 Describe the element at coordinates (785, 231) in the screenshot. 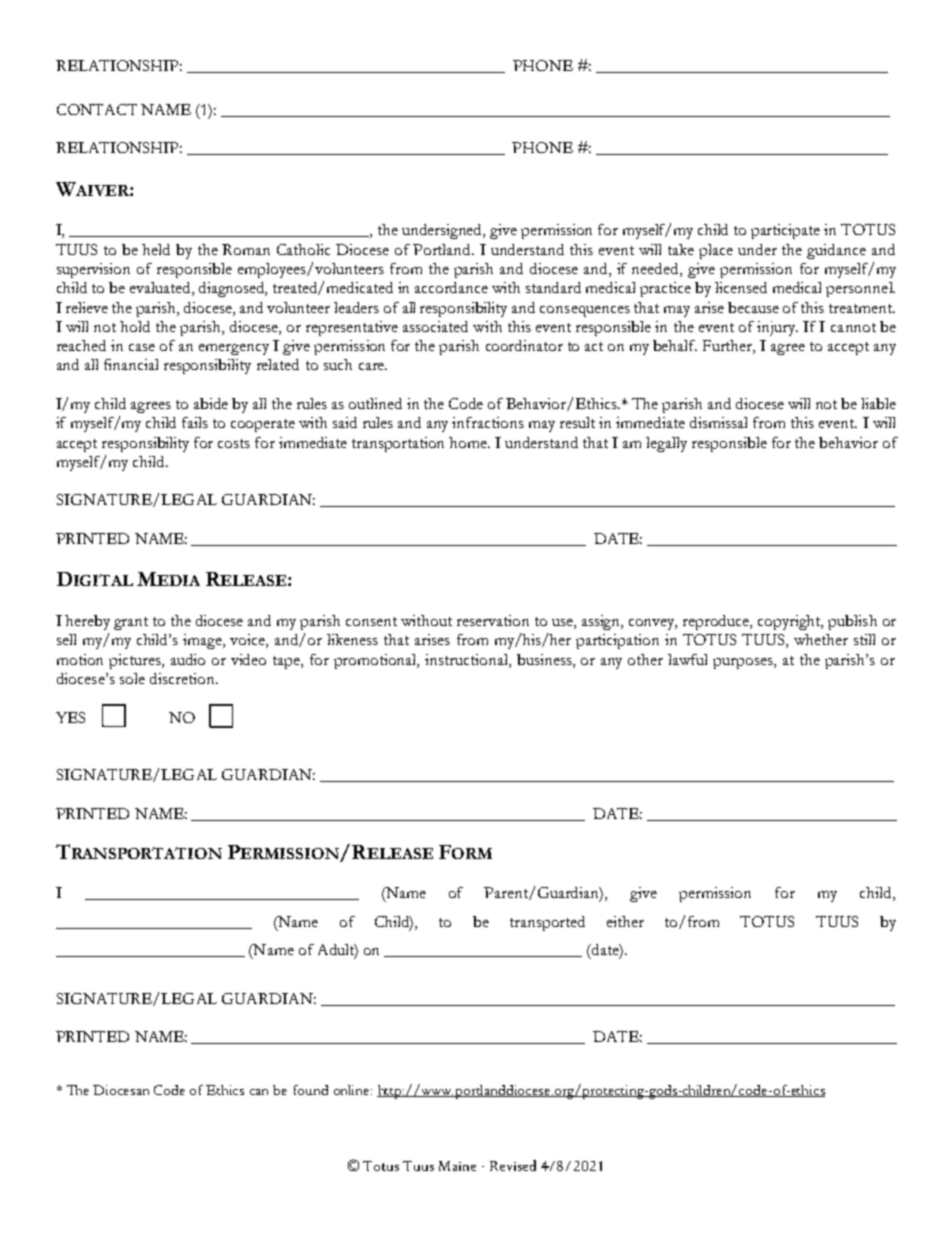

I see `participate` at that location.
